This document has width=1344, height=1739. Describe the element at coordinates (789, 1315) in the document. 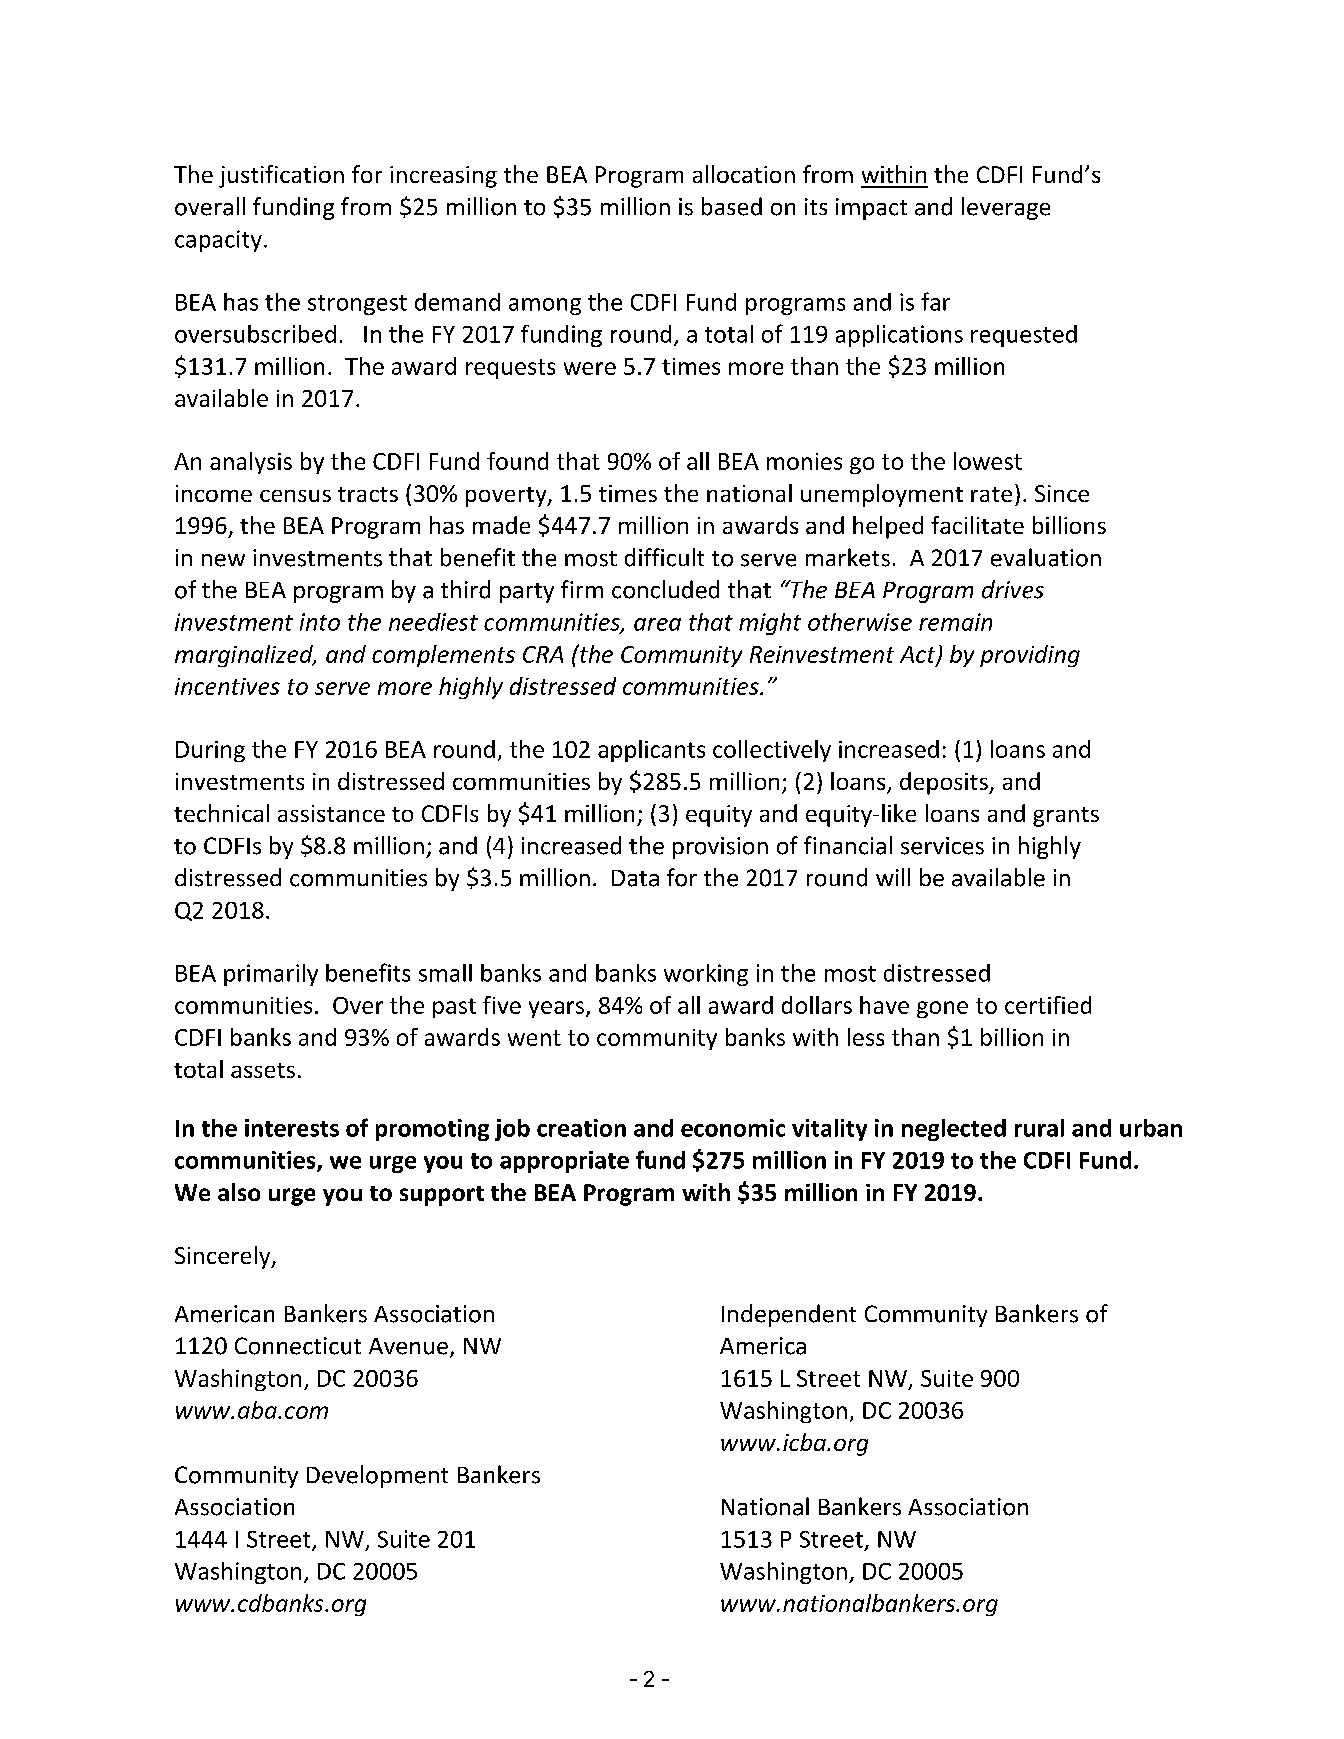

I see `Independent` at that location.
